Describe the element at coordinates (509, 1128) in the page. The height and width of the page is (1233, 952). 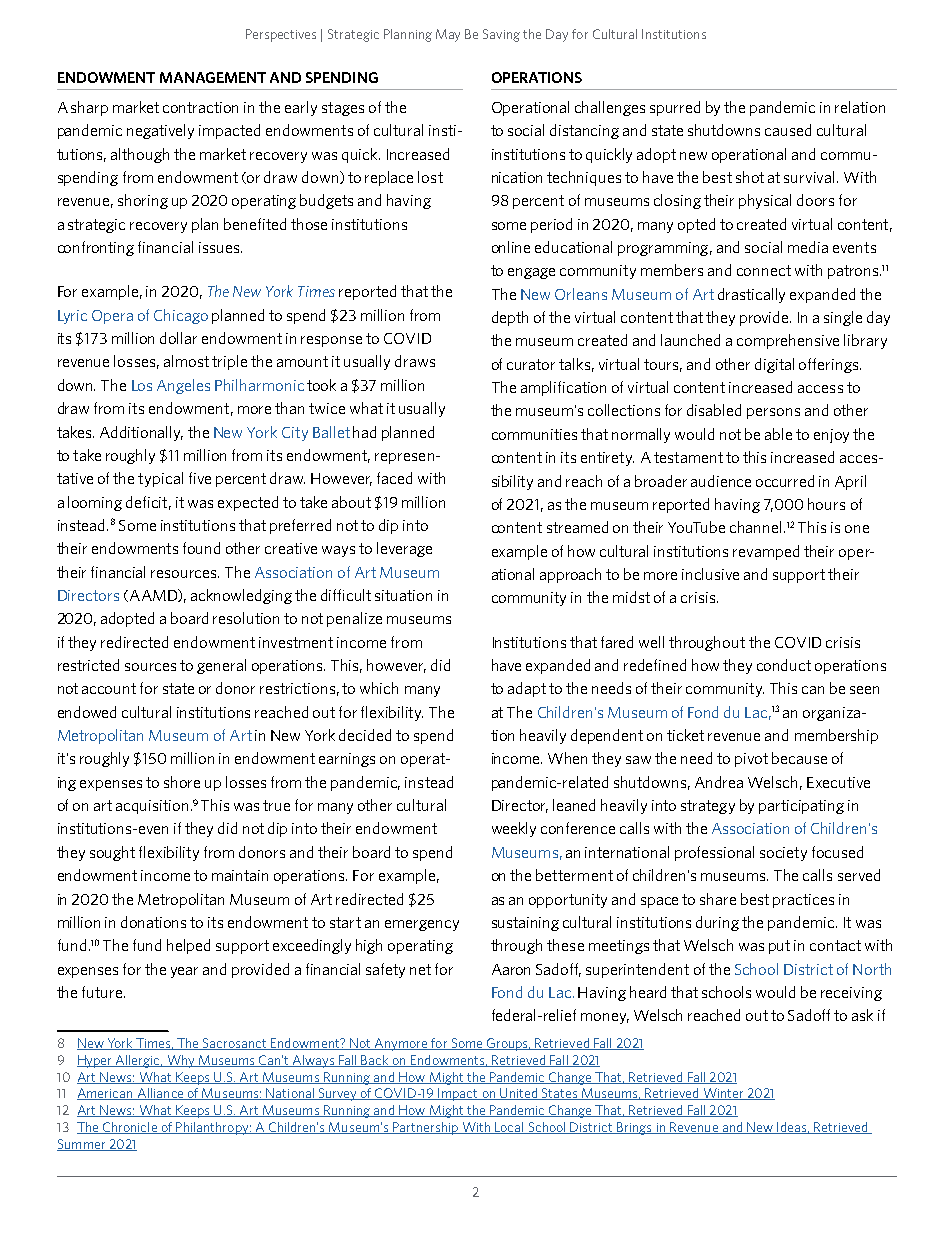
I see `Local` at that location.
